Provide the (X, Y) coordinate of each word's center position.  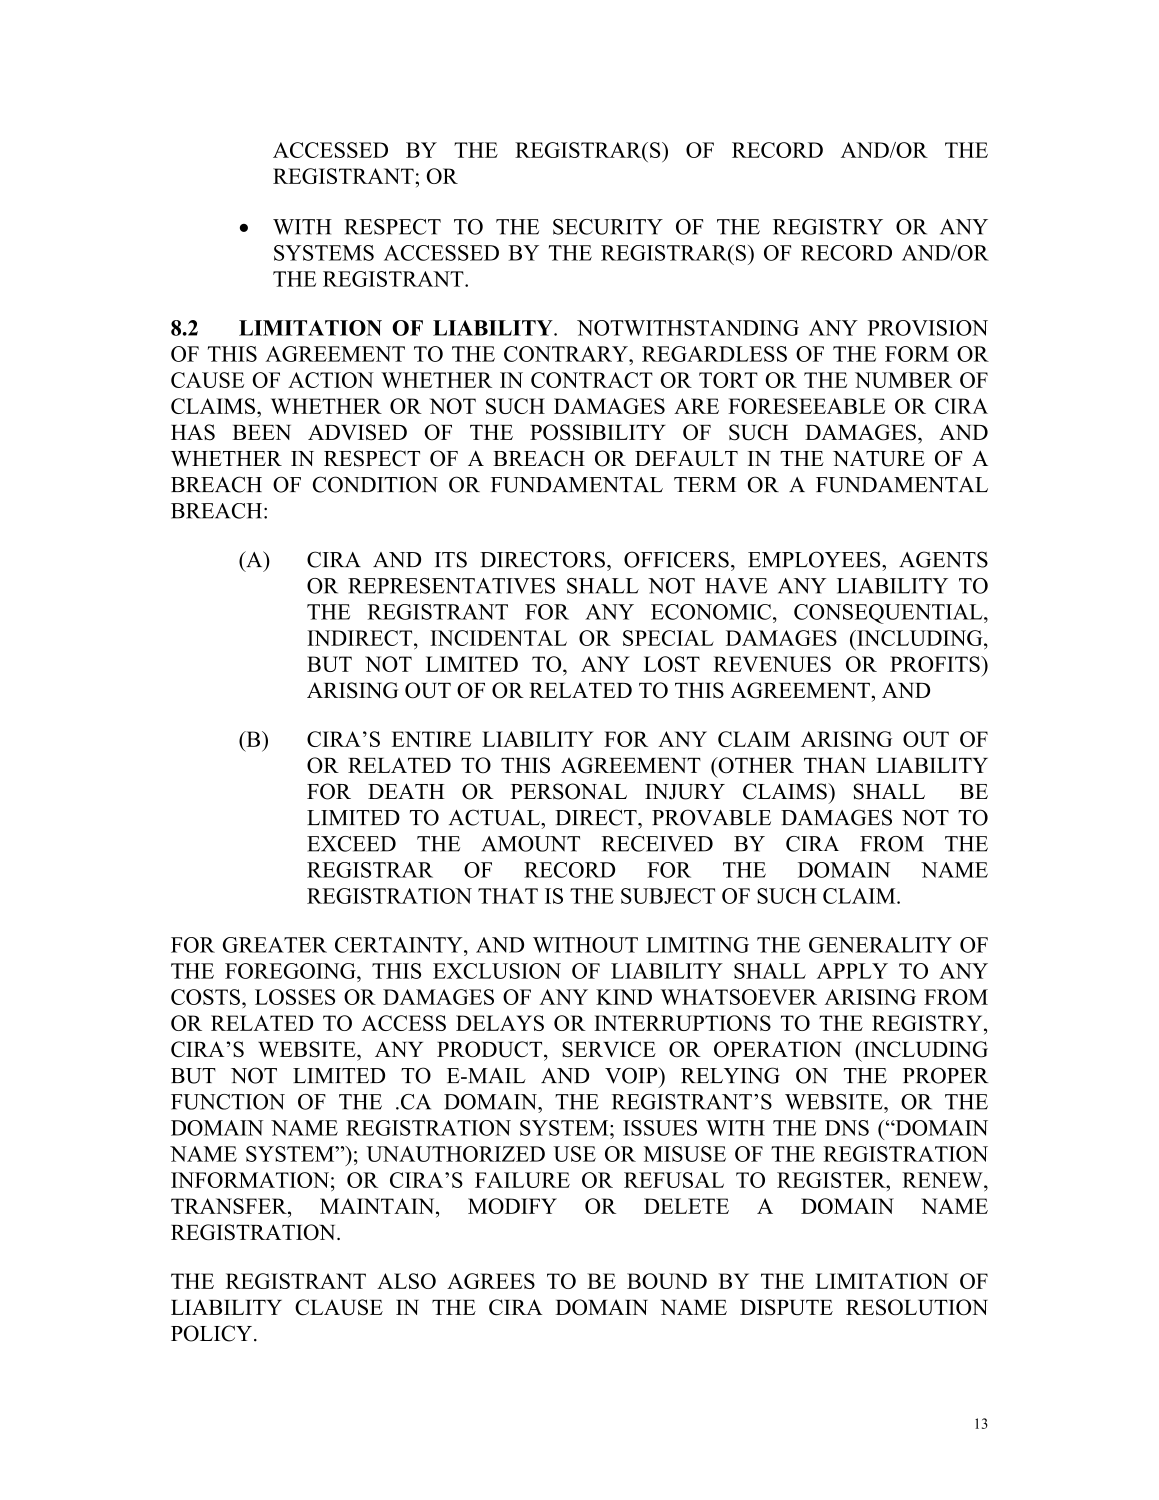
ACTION (331, 380)
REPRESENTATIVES (451, 586)
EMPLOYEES (815, 559)
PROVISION (928, 328)
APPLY (852, 971)
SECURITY (608, 227)
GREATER (275, 945)
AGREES (491, 1281)
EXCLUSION (497, 971)
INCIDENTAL (498, 638)
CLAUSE (339, 1307)
